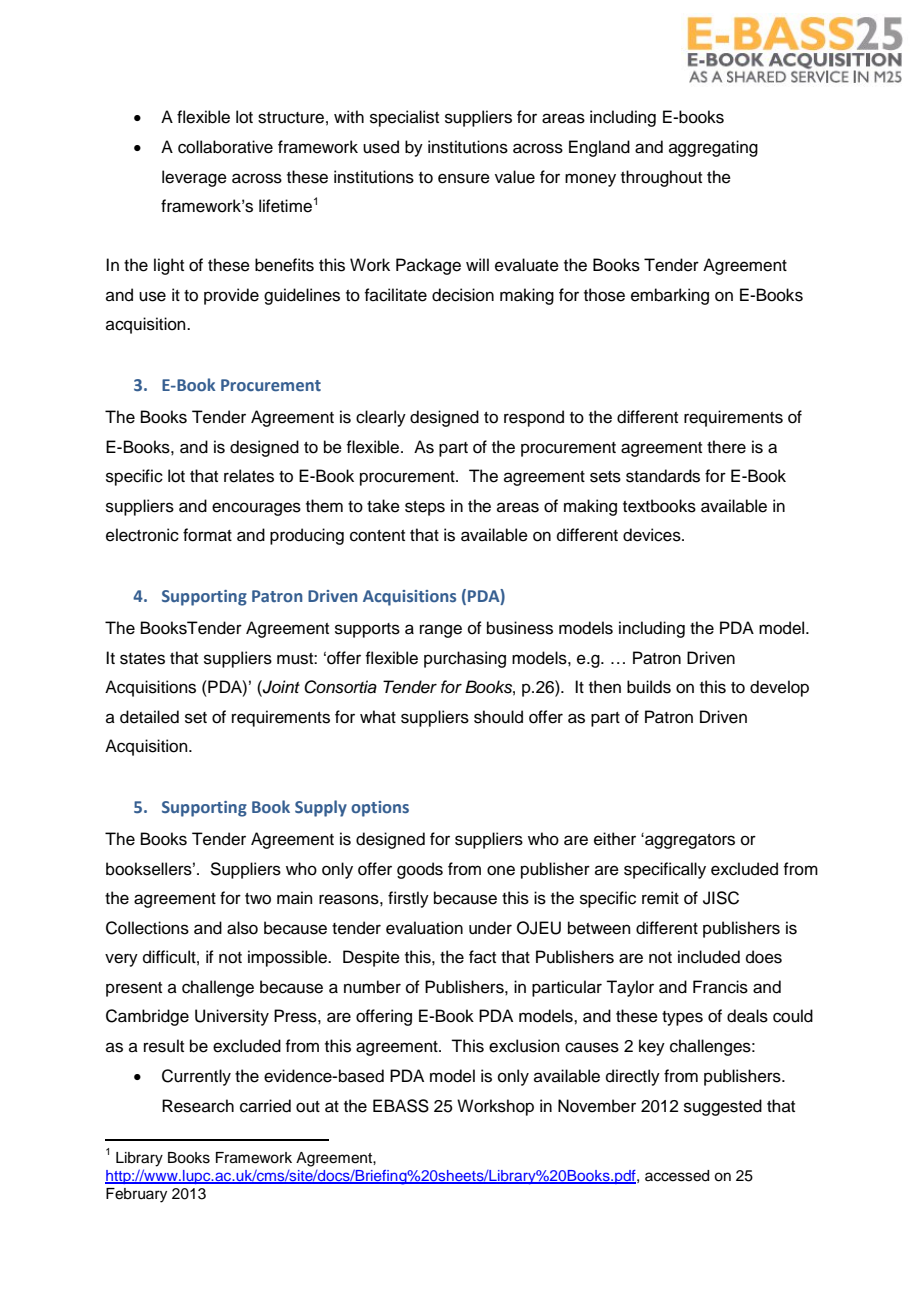 This screenshot has width=924, height=1308. I want to click on collaborative, so click(225, 147).
